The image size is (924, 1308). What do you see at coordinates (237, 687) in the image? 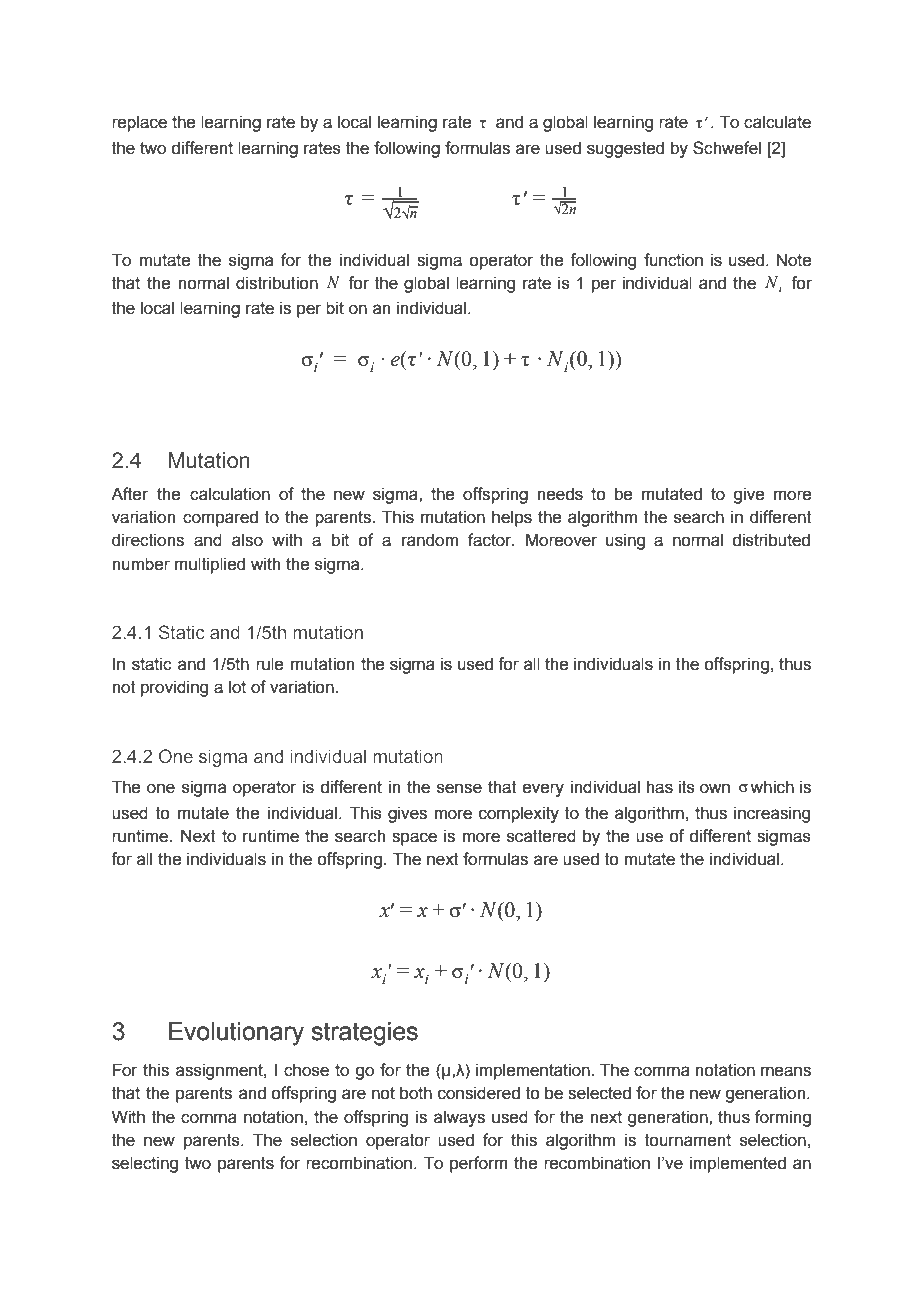
I see `lot` at bounding box center [237, 687].
